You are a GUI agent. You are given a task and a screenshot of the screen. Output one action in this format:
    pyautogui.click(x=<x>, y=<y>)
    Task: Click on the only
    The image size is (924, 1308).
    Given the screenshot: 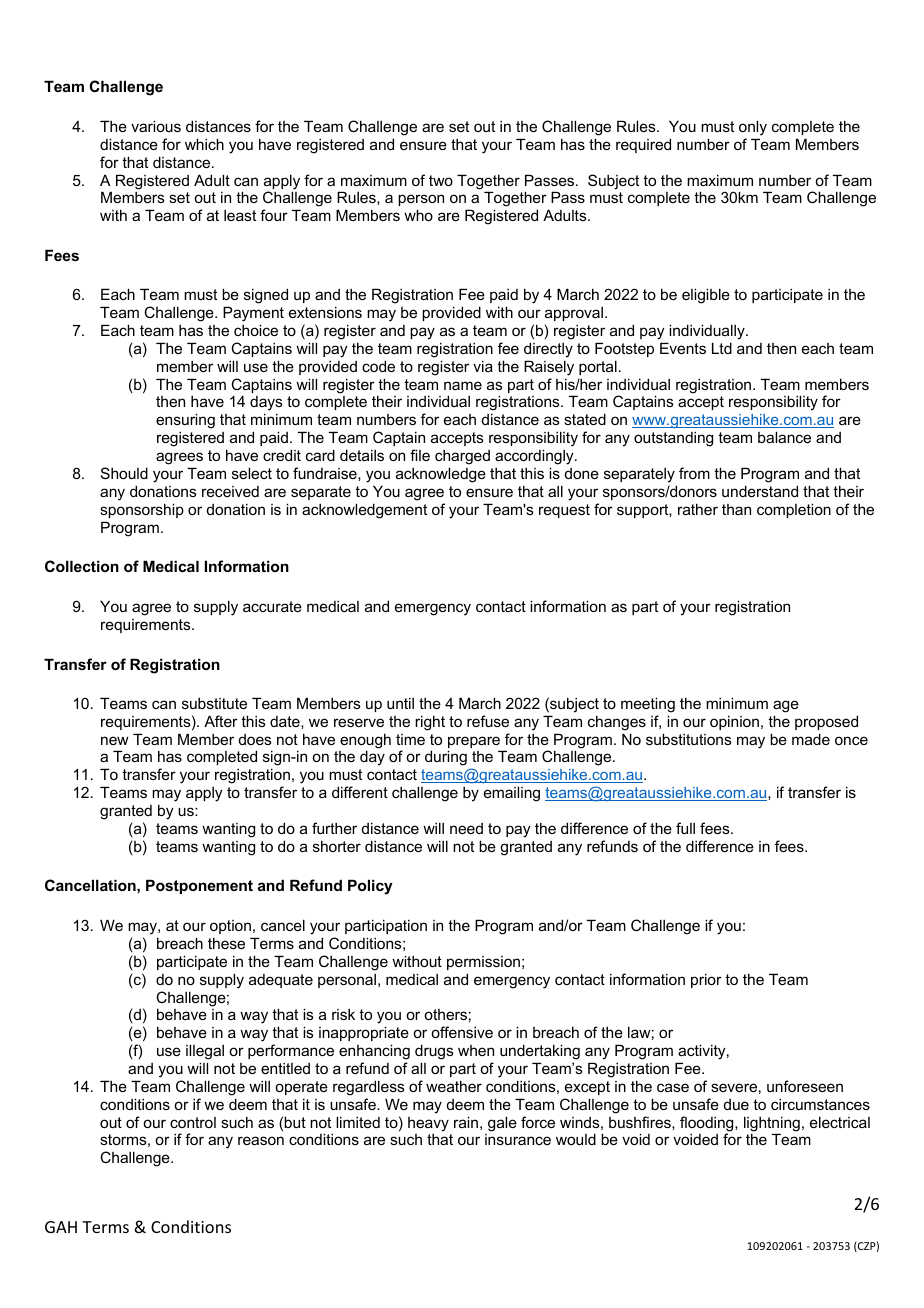 What is the action you would take?
    pyautogui.click(x=753, y=128)
